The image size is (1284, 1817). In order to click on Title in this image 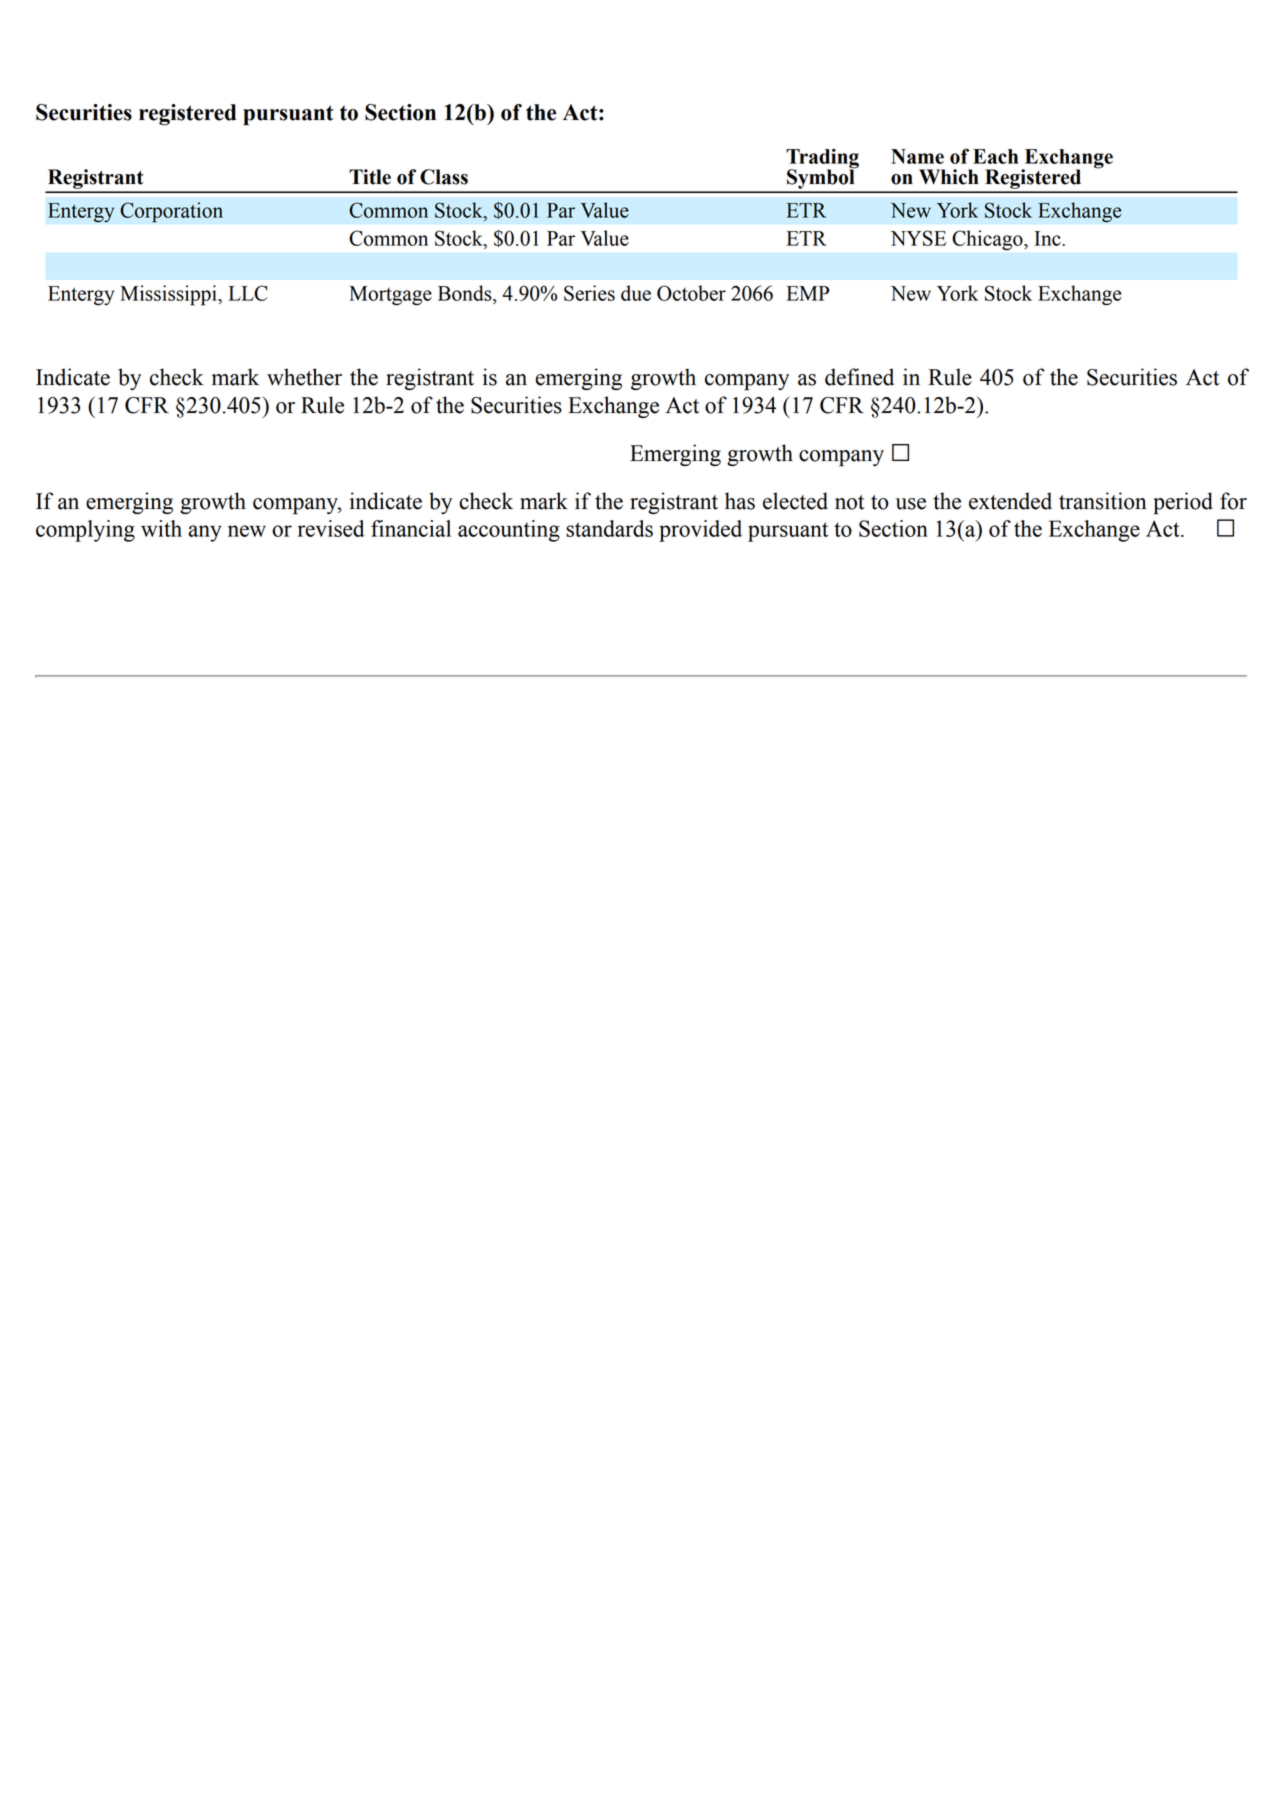, I will do `click(370, 177)`.
